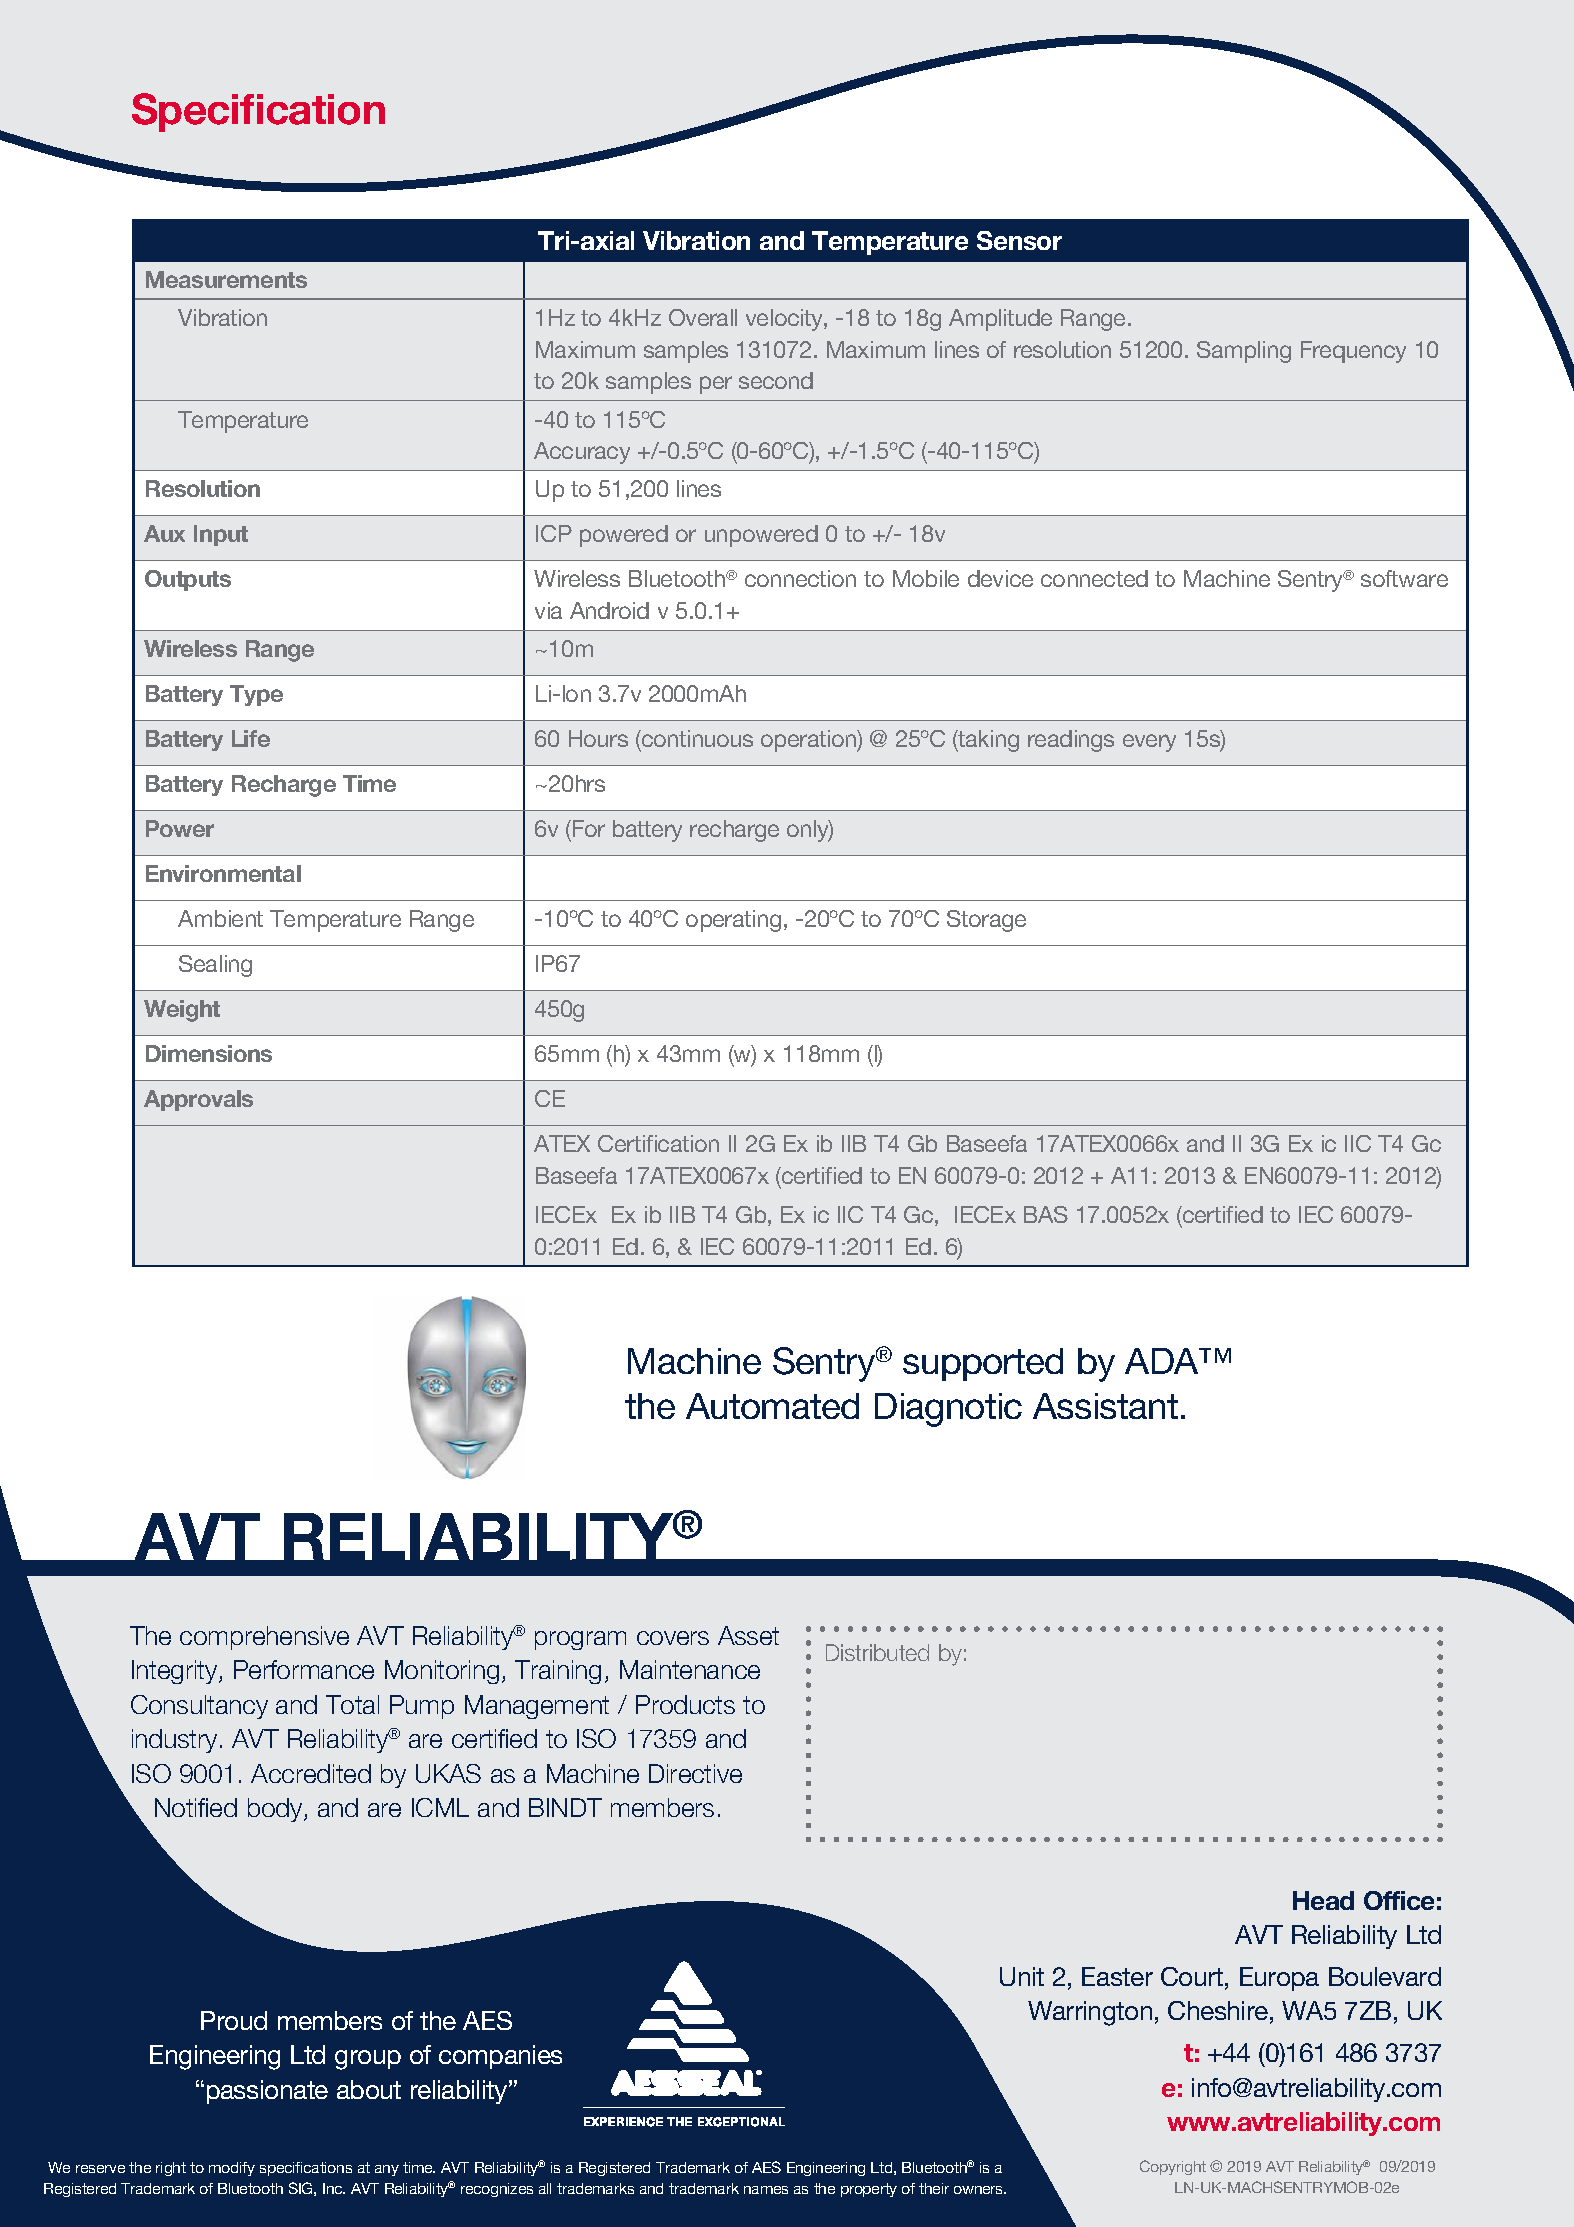 The image size is (1574, 2227). I want to click on comprehensive, so click(264, 1638).
